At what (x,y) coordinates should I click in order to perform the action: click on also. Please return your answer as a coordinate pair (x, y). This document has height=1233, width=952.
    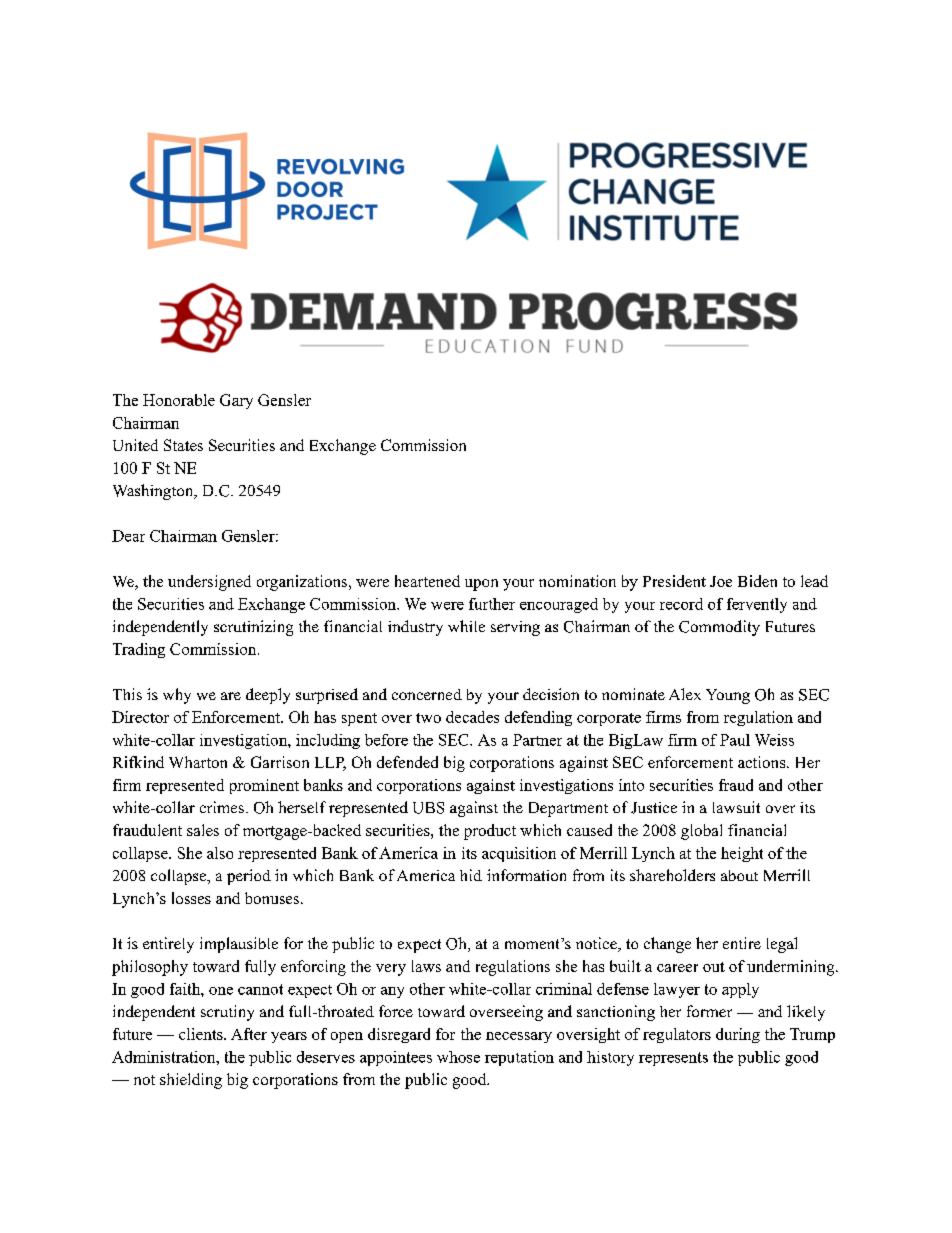
    Looking at the image, I should click on (220, 853).
